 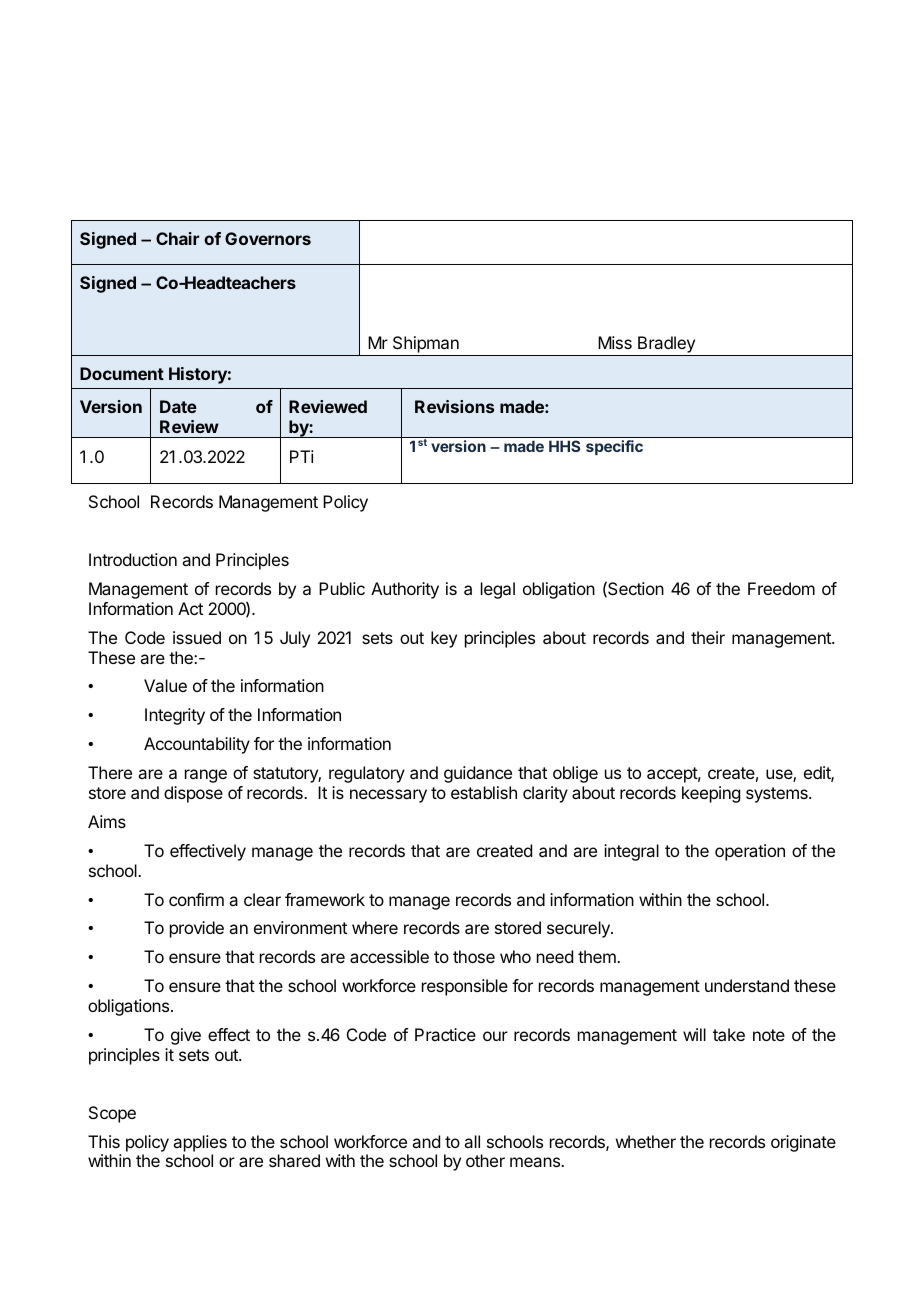 What do you see at coordinates (175, 716) in the screenshot?
I see `Integrity` at bounding box center [175, 716].
